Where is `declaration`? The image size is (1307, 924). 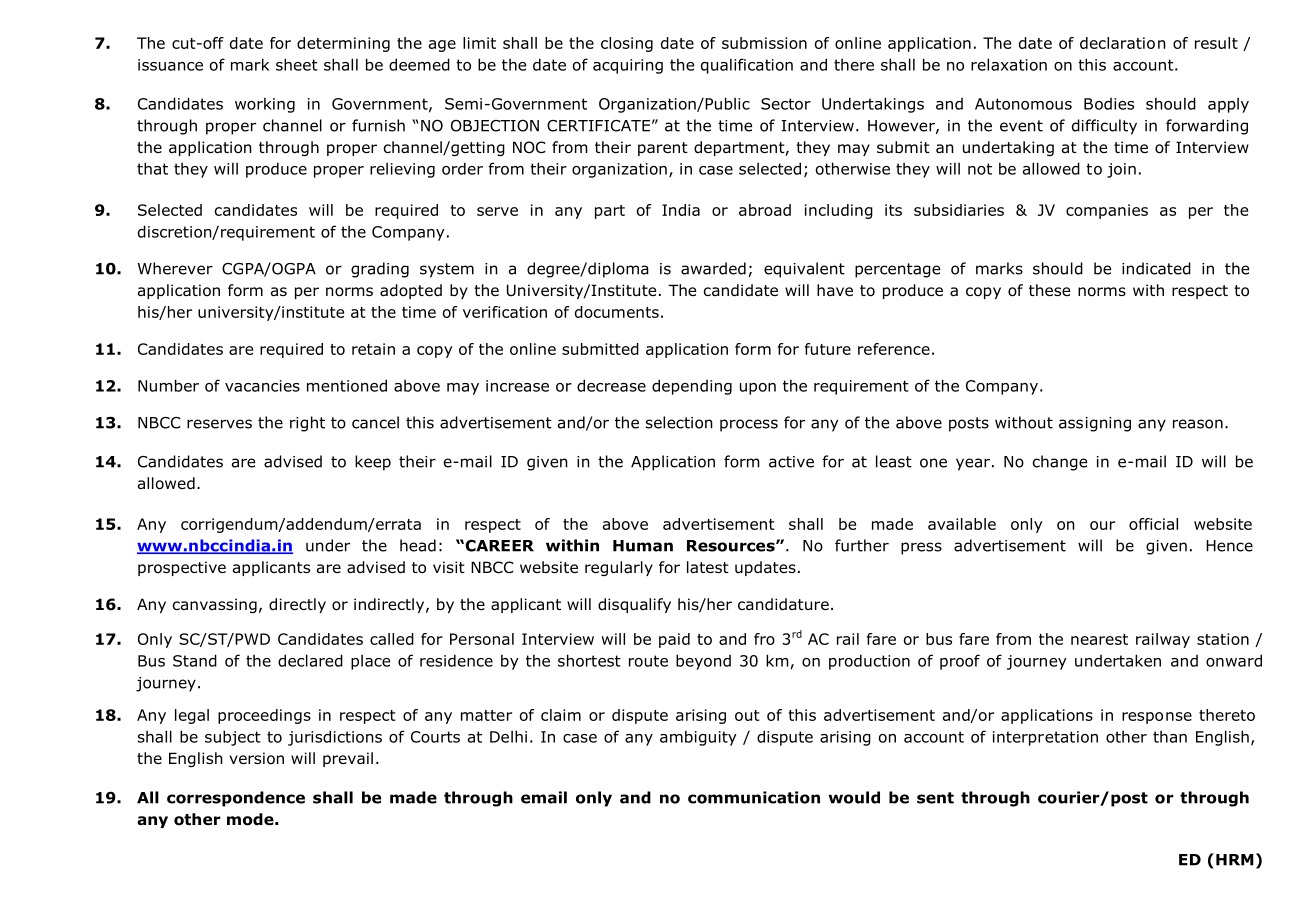 declaration is located at coordinates (1123, 43).
